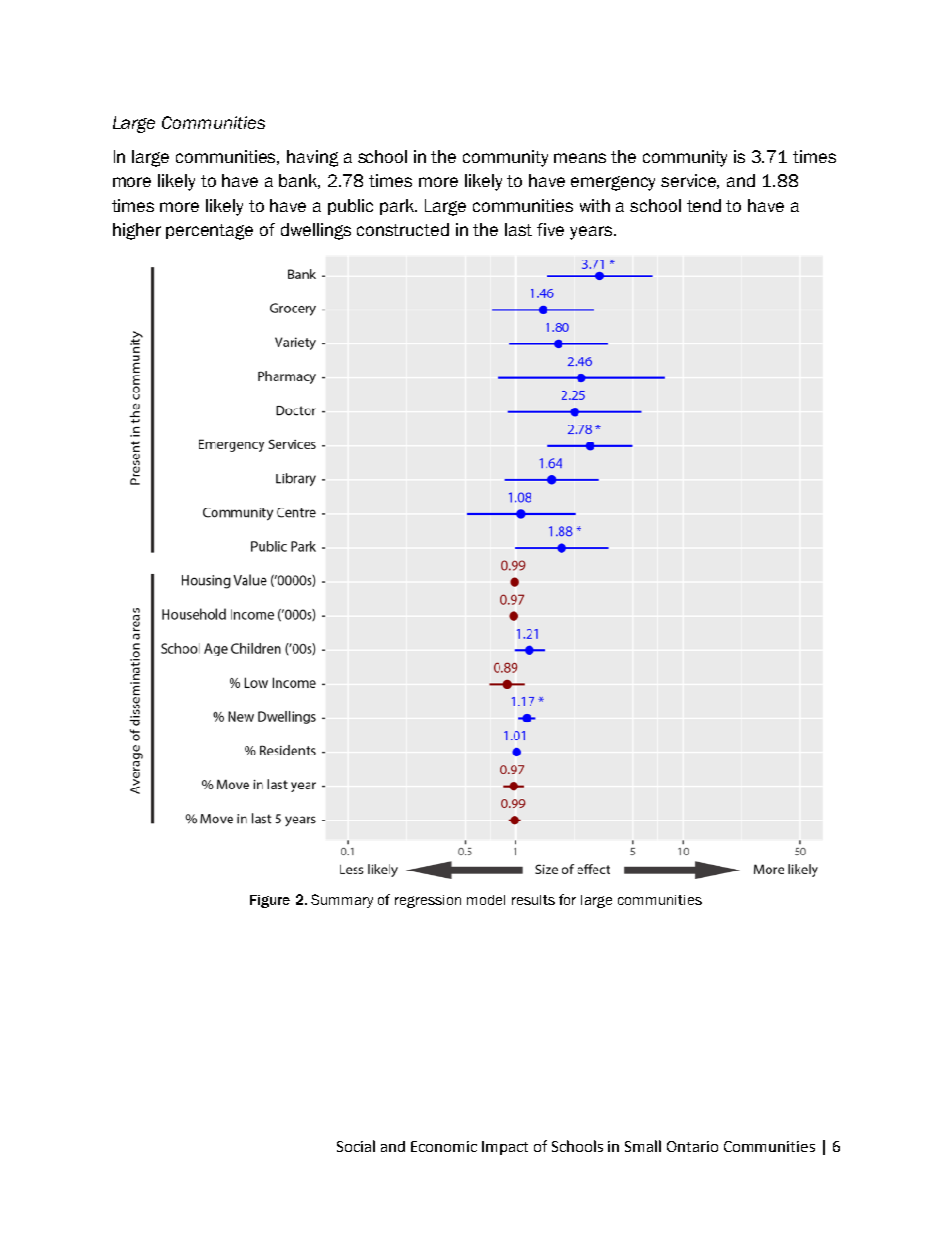 The width and height of the screenshot is (952, 1233). Describe the element at coordinates (342, 901) in the screenshot. I see `Summary` at that location.
